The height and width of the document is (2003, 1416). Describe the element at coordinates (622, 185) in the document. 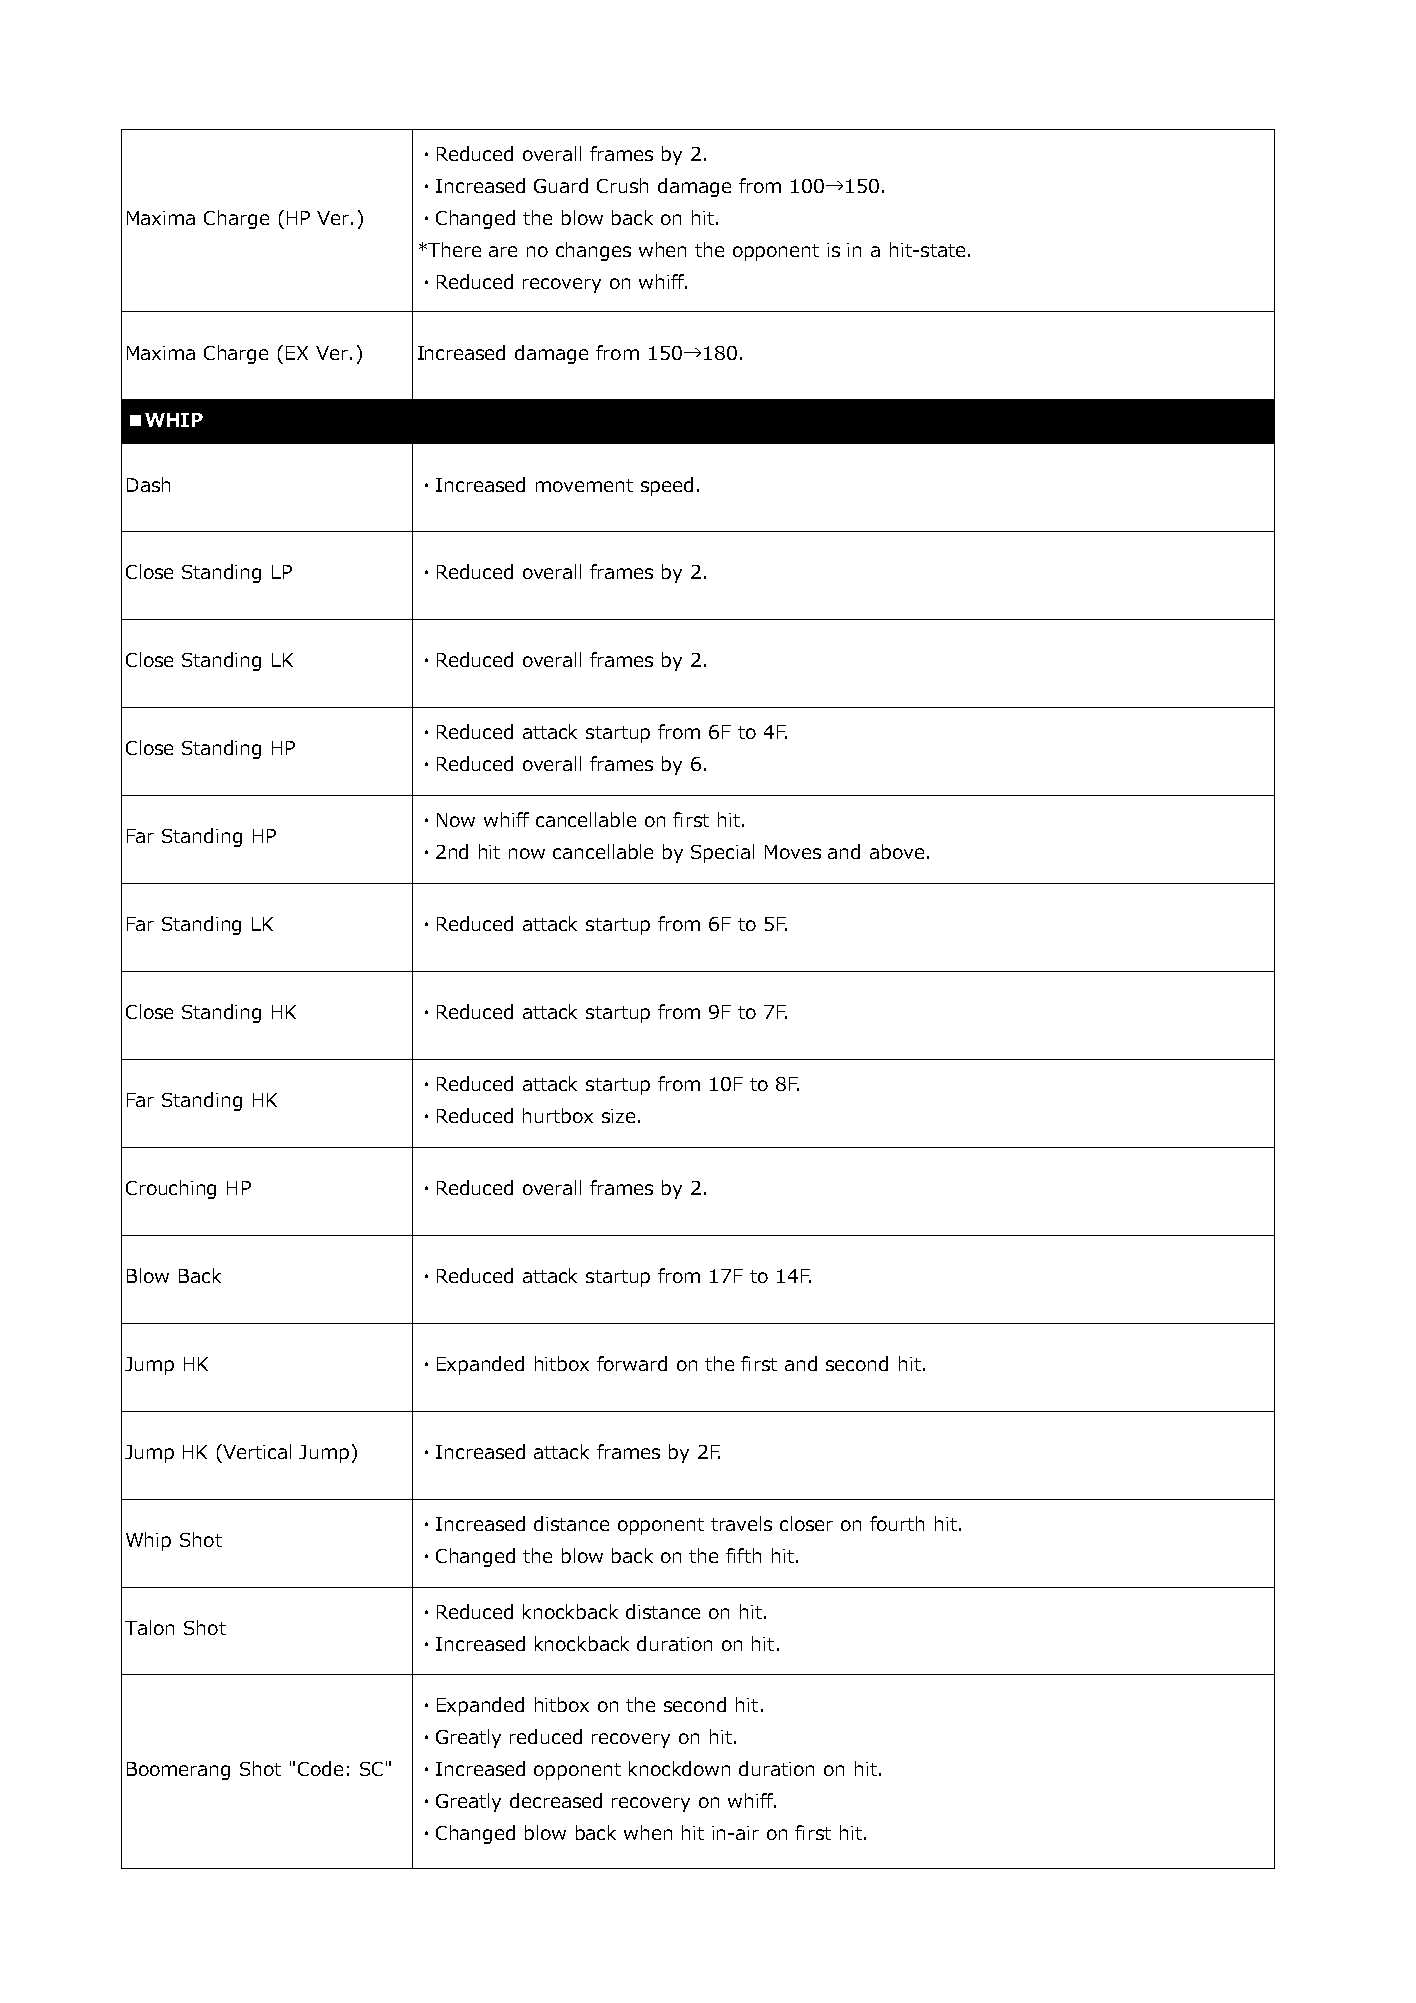

I see `Crush` at that location.
